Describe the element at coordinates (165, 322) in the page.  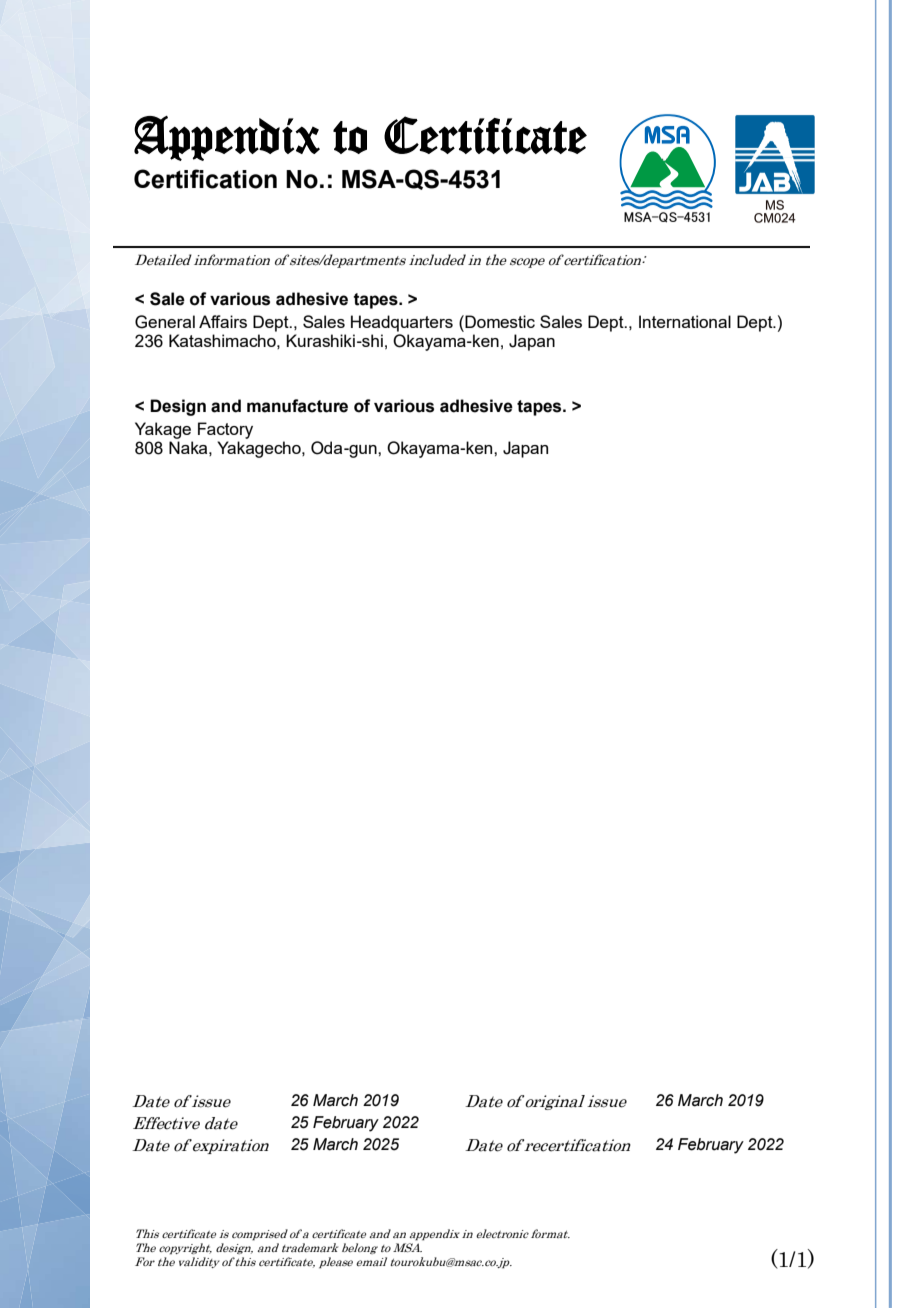
I see `General` at that location.
